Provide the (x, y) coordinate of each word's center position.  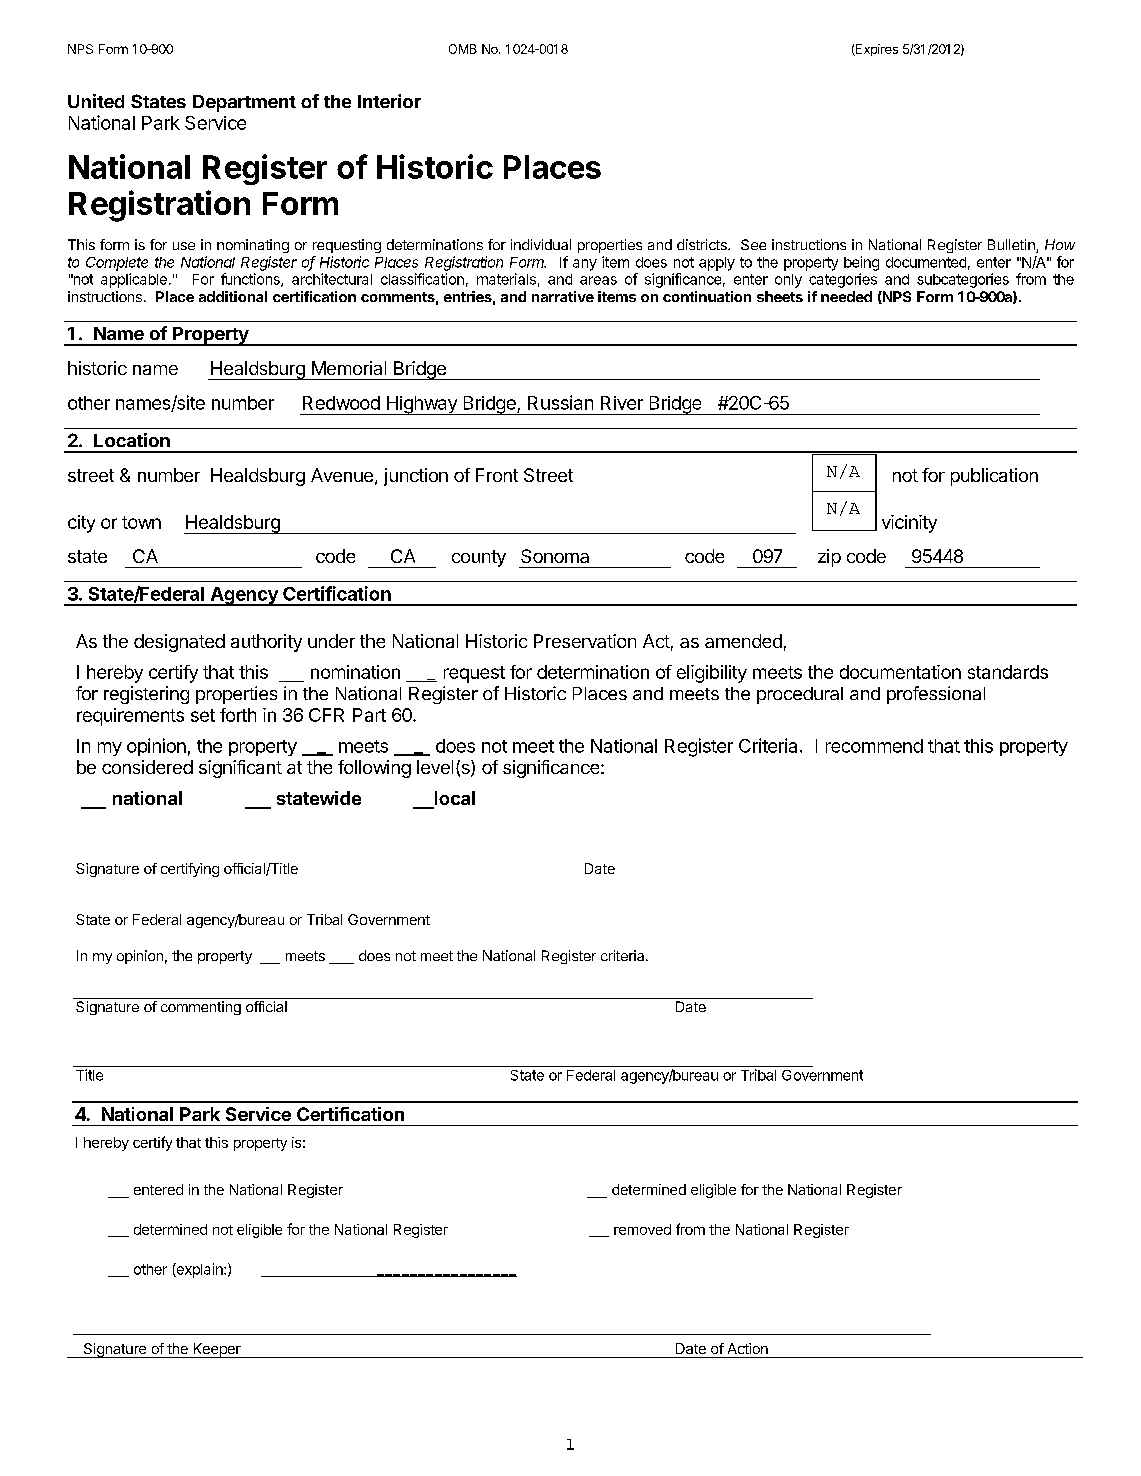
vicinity (909, 524)
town (141, 522)
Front (497, 475)
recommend (874, 746)
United (96, 101)
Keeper (217, 1350)
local (453, 799)
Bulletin (1012, 246)
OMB (463, 49)
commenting (201, 1008)
